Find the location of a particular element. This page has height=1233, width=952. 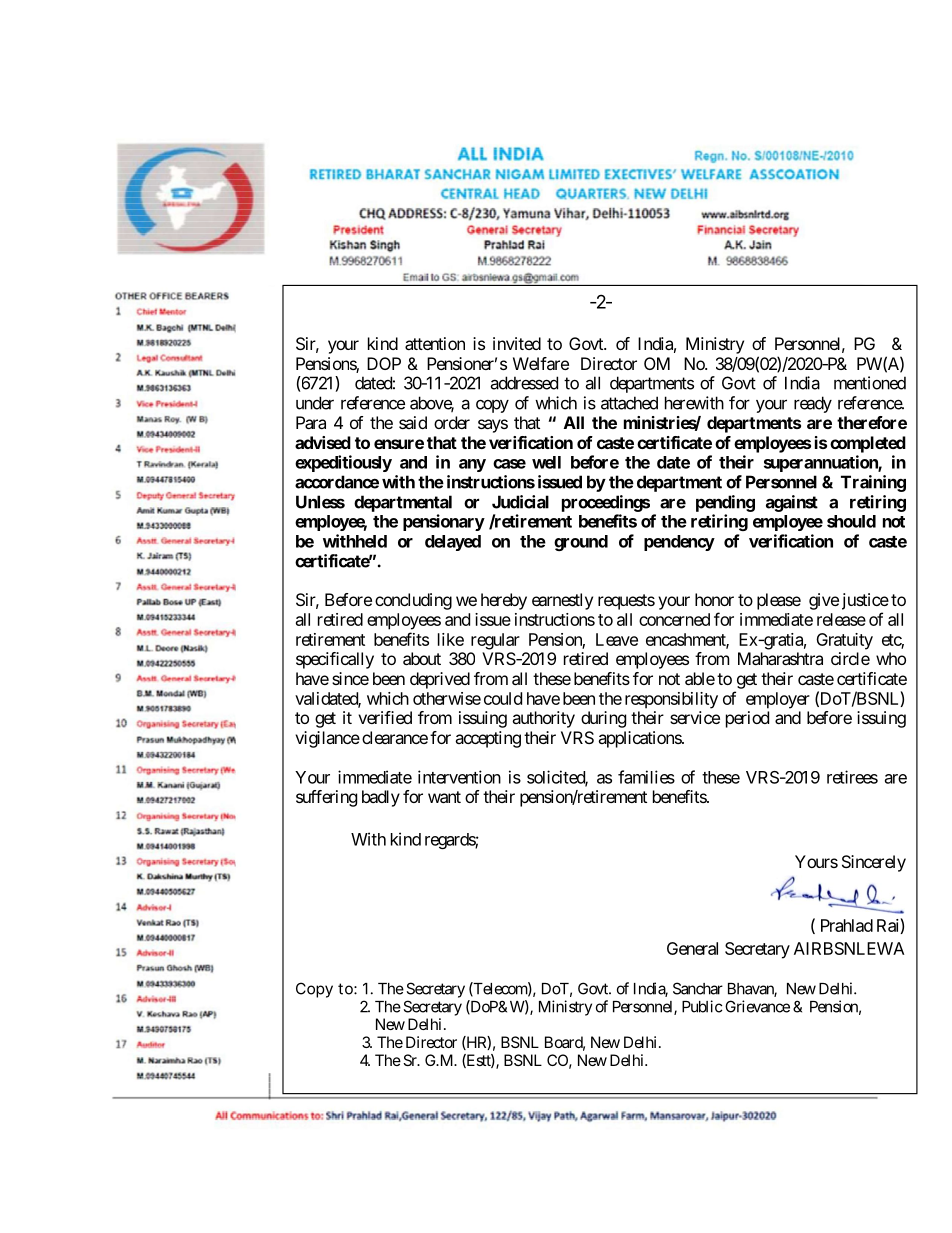

families is located at coordinates (646, 777).
